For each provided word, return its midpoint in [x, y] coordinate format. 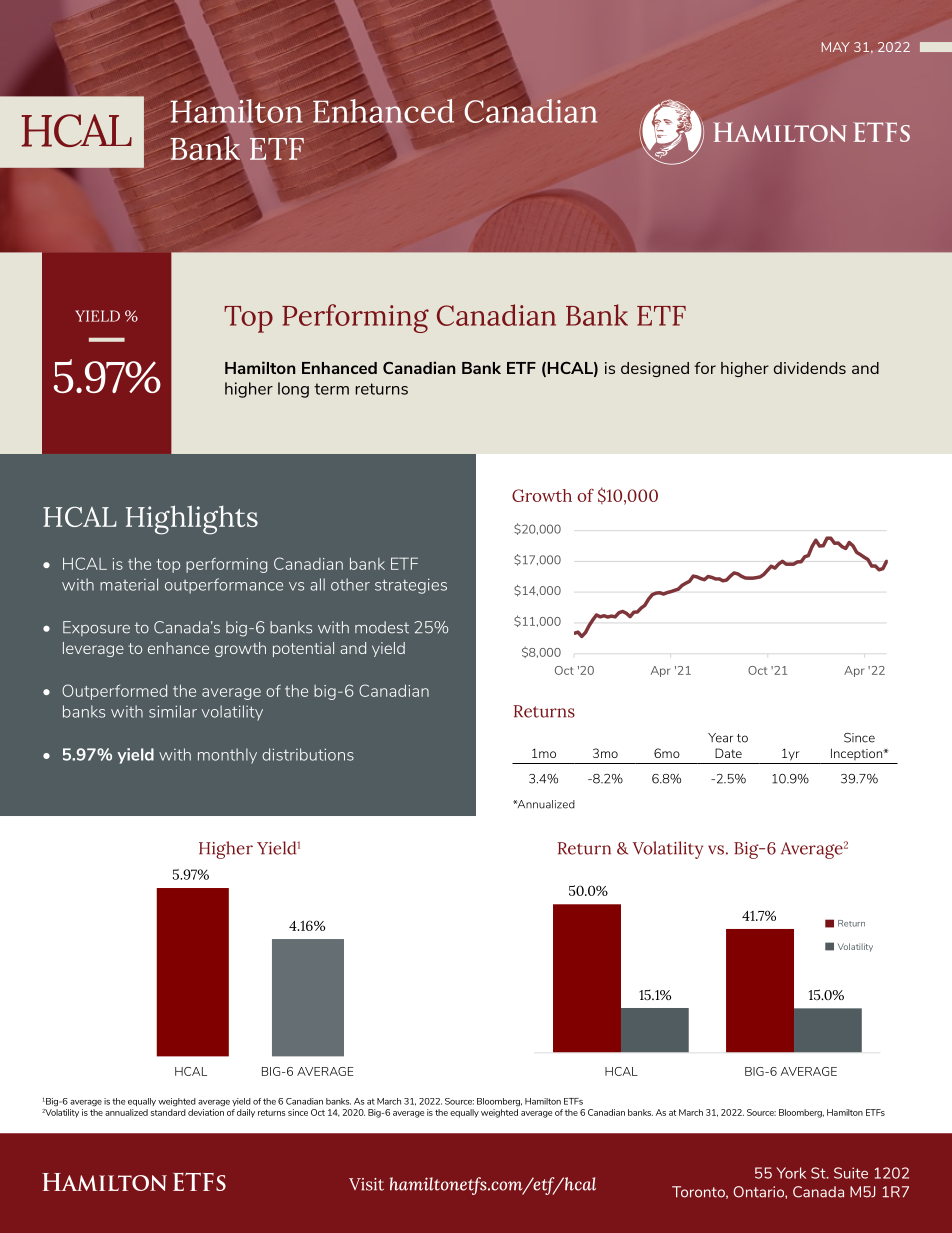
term [331, 389]
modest [382, 627]
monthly [227, 756]
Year [720, 738]
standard [168, 1112]
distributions [308, 754]
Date [728, 753]
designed [655, 369]
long [293, 390]
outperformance [224, 586]
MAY [836, 47]
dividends [810, 368]
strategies [411, 586]
